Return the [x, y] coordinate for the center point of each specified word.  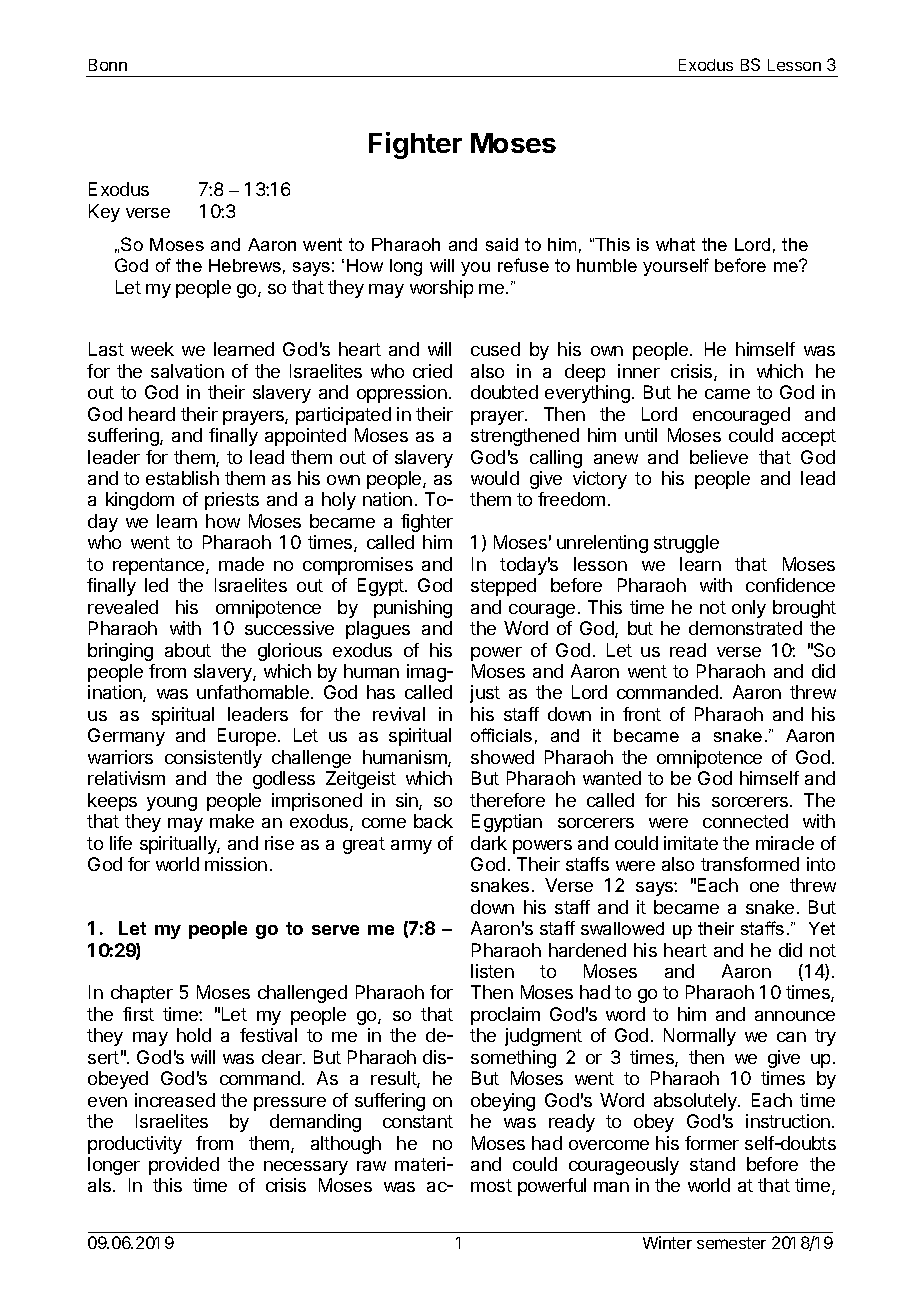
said [502, 244]
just [485, 694]
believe [719, 457]
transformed [750, 864]
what [675, 244]
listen [492, 971]
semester [731, 1243]
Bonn [108, 65]
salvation [187, 371]
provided [184, 1166]
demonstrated [745, 628]
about [188, 650]
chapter [142, 994]
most [491, 1185]
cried [432, 371]
